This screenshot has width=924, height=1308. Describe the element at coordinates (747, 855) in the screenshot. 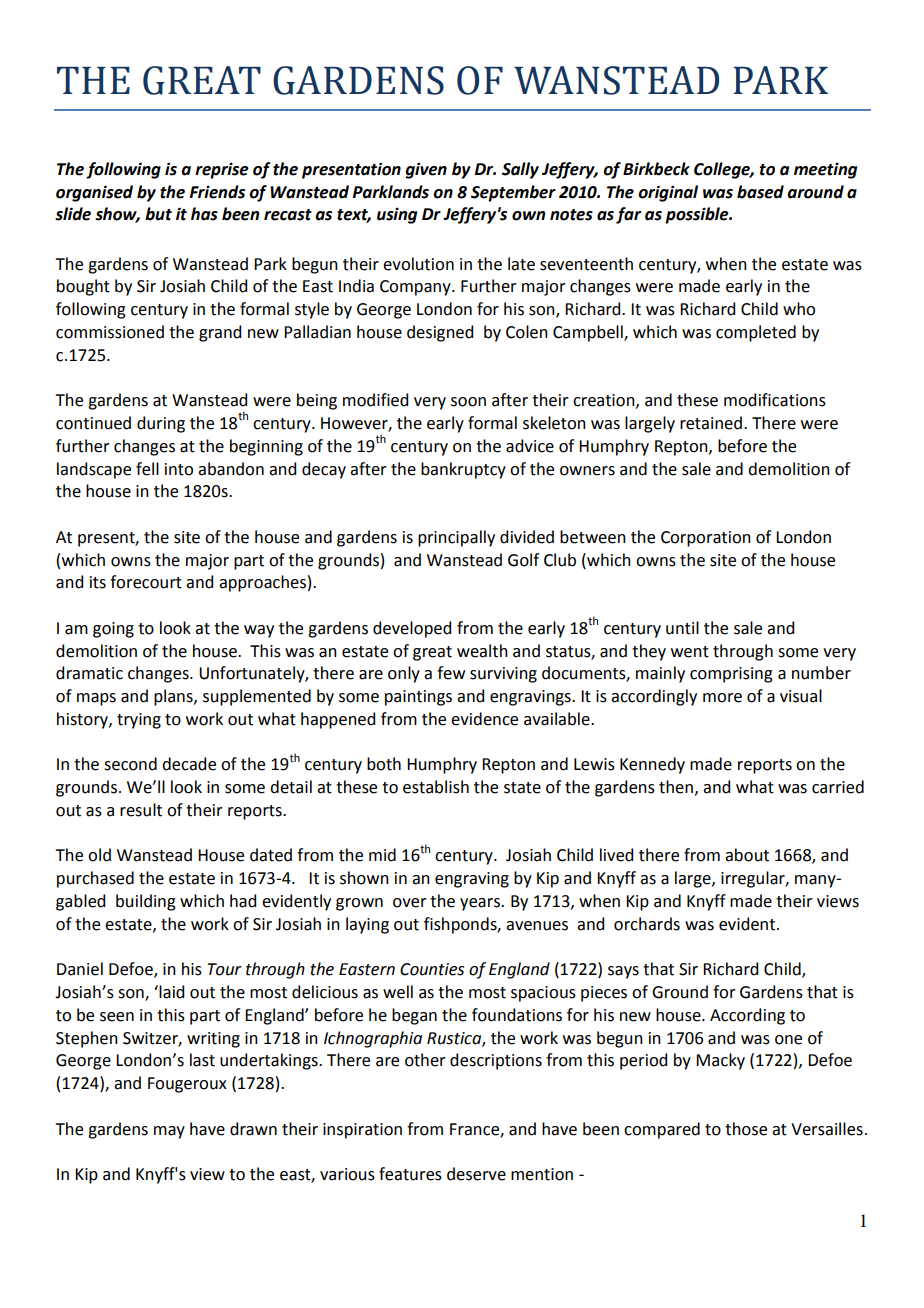

I see `about` at that location.
